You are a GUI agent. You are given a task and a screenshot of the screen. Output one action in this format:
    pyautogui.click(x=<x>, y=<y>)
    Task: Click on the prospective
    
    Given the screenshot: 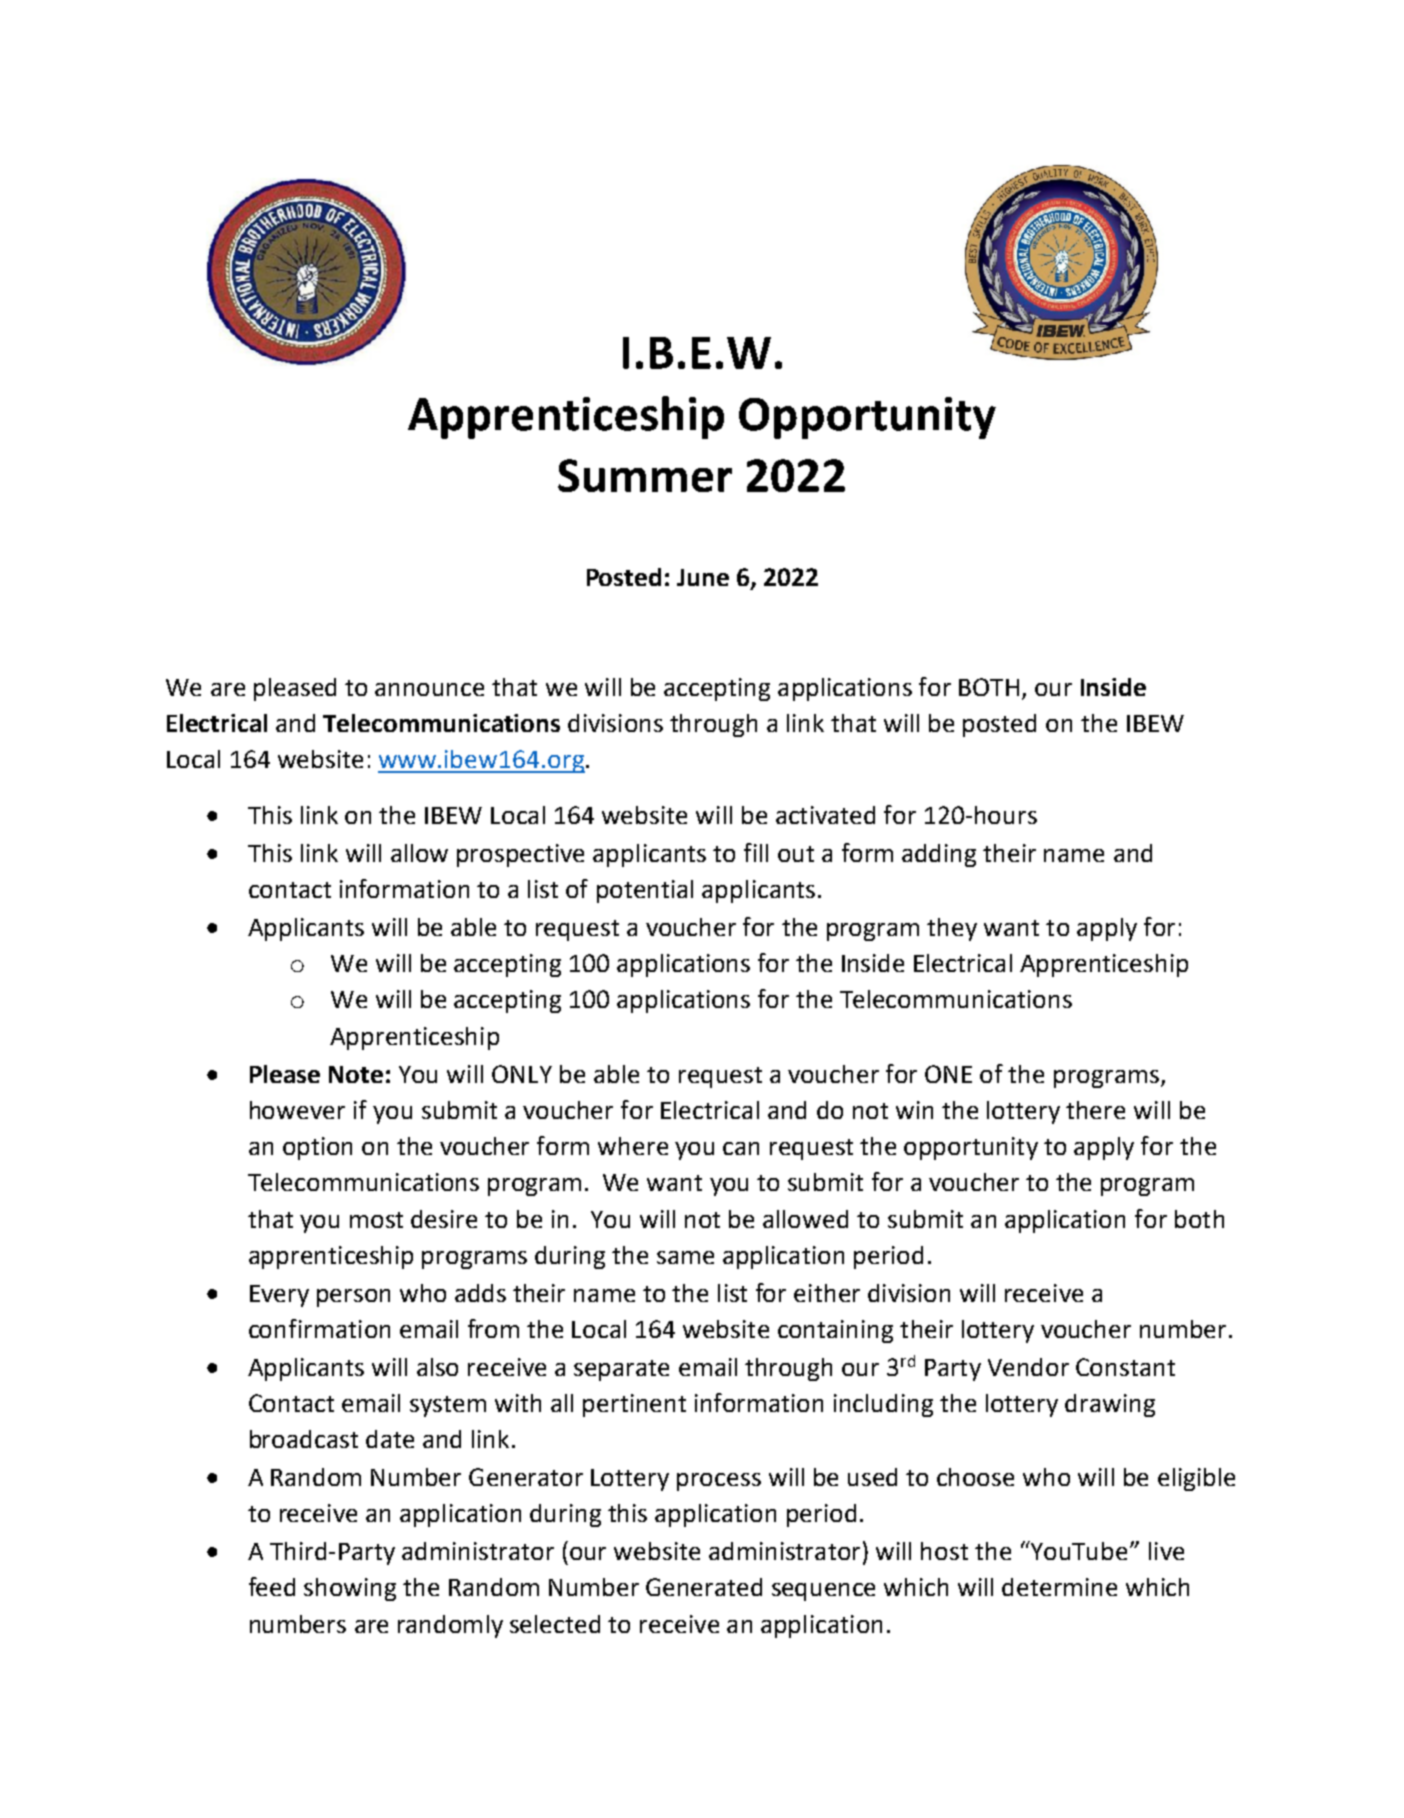 What is the action you would take?
    pyautogui.click(x=520, y=855)
